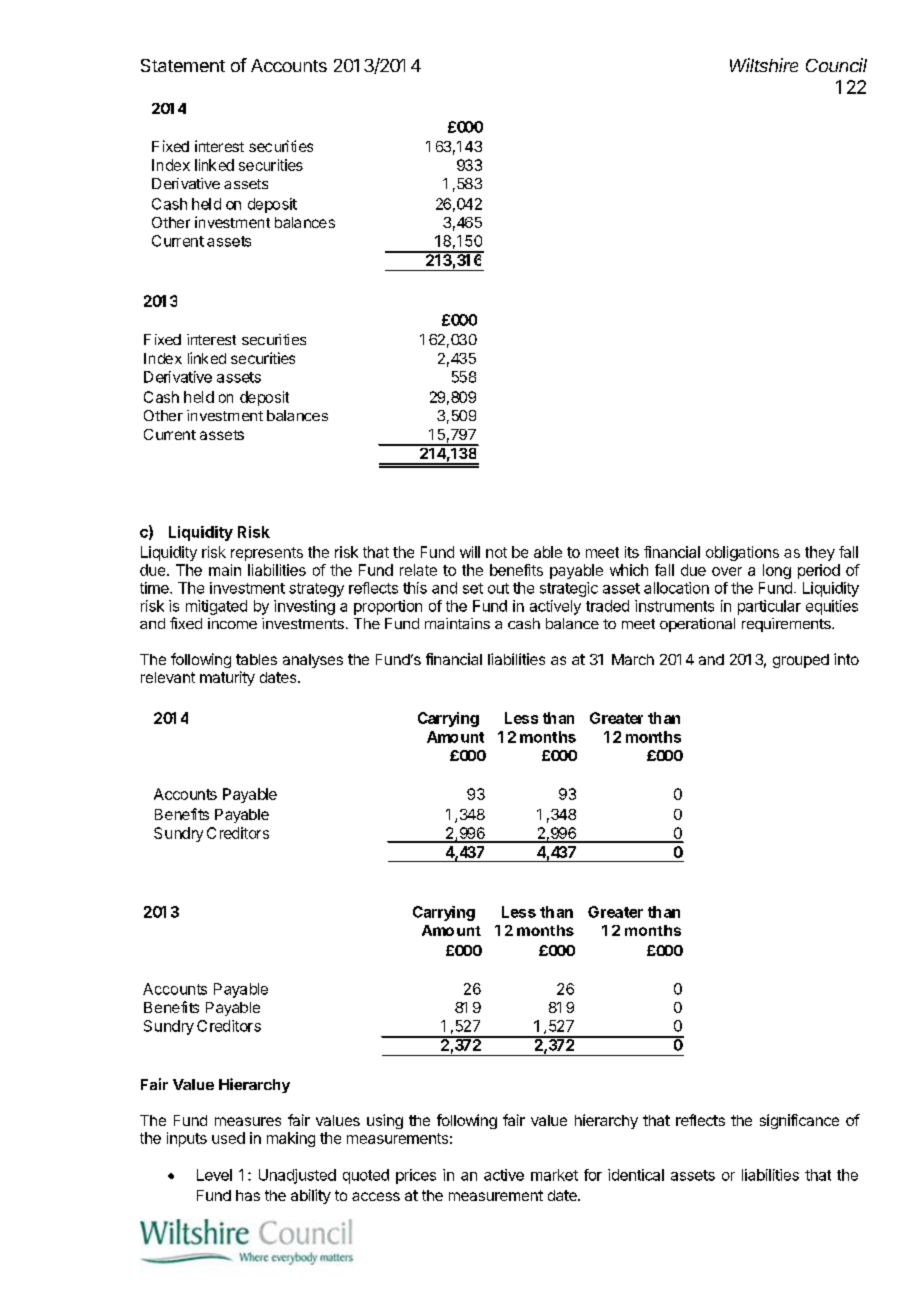  Describe the element at coordinates (183, 65) in the screenshot. I see `Statement` at that location.
